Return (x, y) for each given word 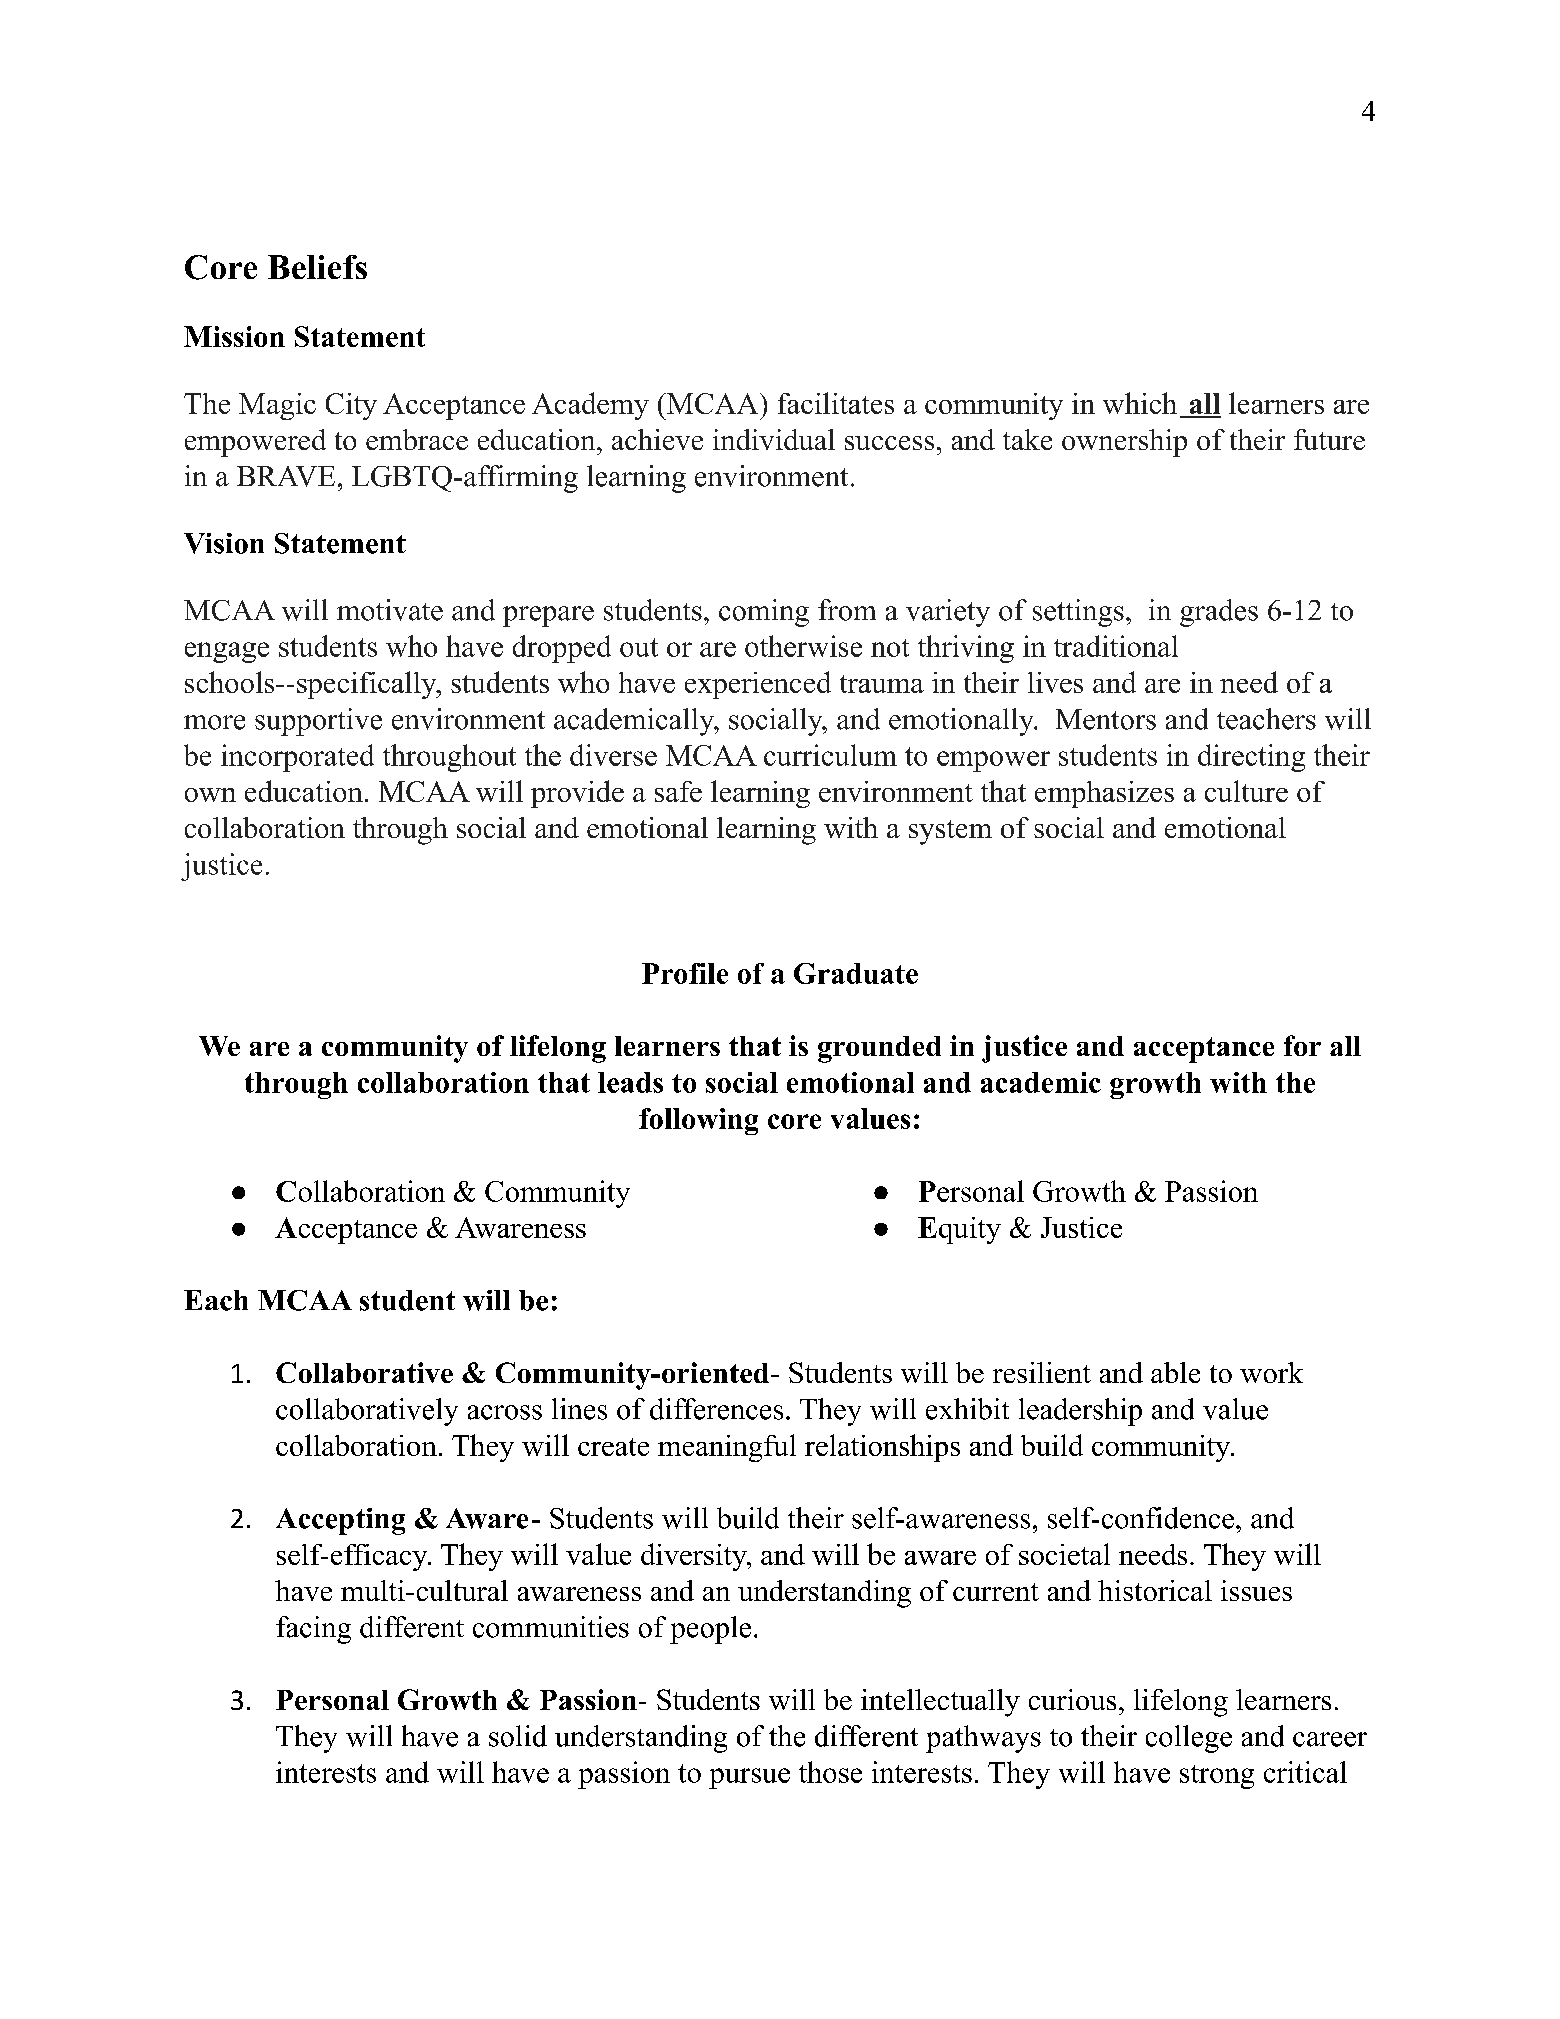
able (1175, 1372)
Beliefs (317, 267)
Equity (959, 1230)
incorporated (297, 758)
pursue (749, 1778)
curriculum (830, 755)
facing (313, 1630)
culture (1246, 791)
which (1140, 403)
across (505, 1412)
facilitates (836, 403)
